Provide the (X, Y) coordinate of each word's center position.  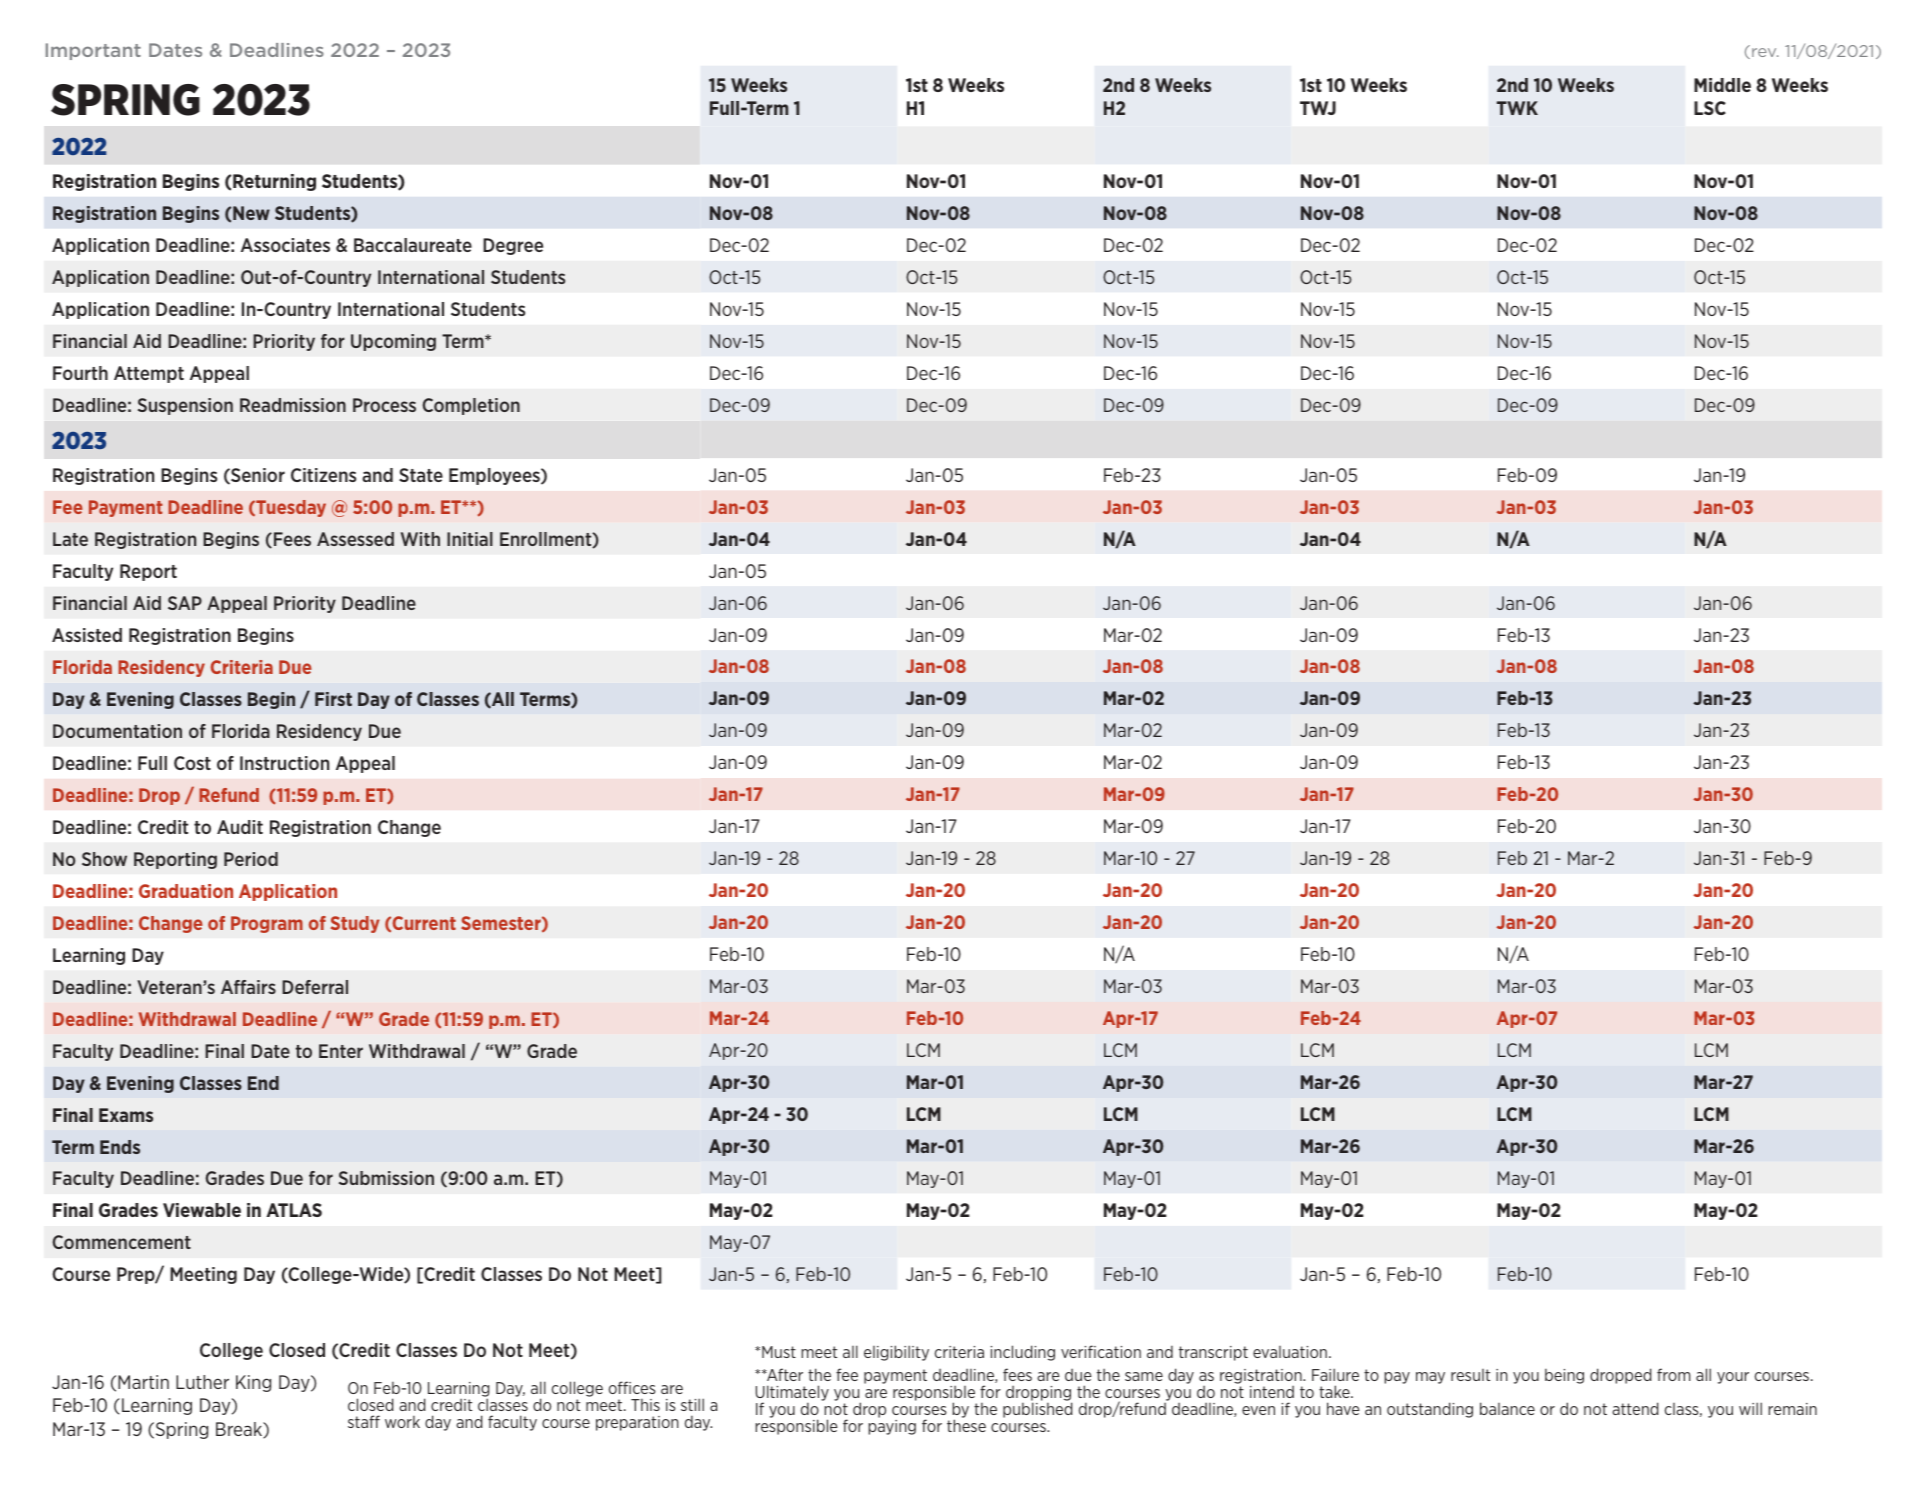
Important (93, 51)
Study (355, 924)
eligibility (896, 1353)
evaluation (1290, 1352)
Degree (513, 246)
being (1564, 1376)
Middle (1722, 85)
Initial (470, 539)
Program (267, 924)
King (253, 1383)
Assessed (355, 539)
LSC (1710, 108)
